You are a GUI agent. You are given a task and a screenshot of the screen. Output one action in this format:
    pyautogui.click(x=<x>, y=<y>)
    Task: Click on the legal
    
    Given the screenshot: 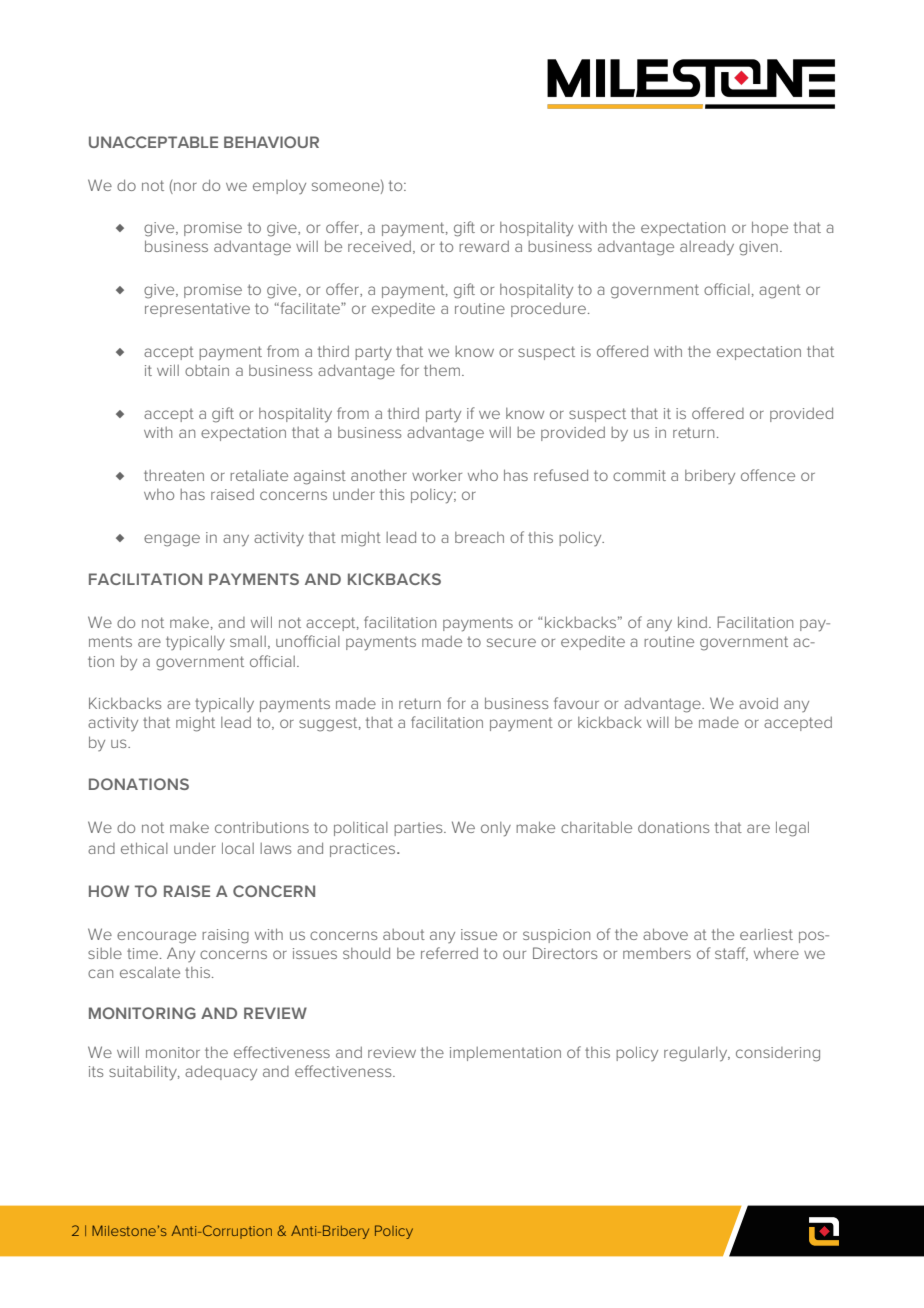 What is the action you would take?
    pyautogui.click(x=792, y=829)
